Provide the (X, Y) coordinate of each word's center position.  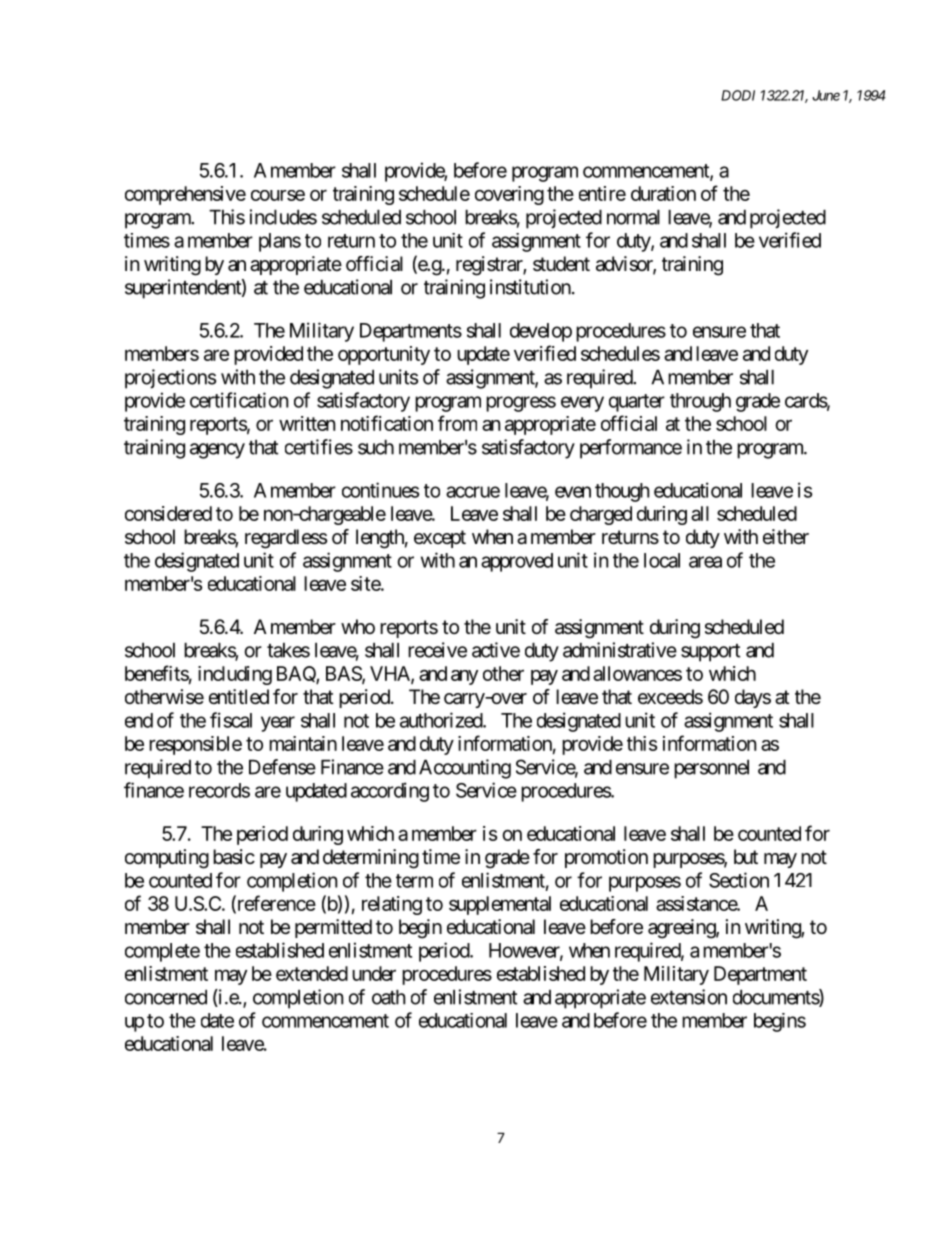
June (826, 95)
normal (633, 217)
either (786, 537)
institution (530, 287)
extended (312, 973)
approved (517, 562)
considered (168, 513)
